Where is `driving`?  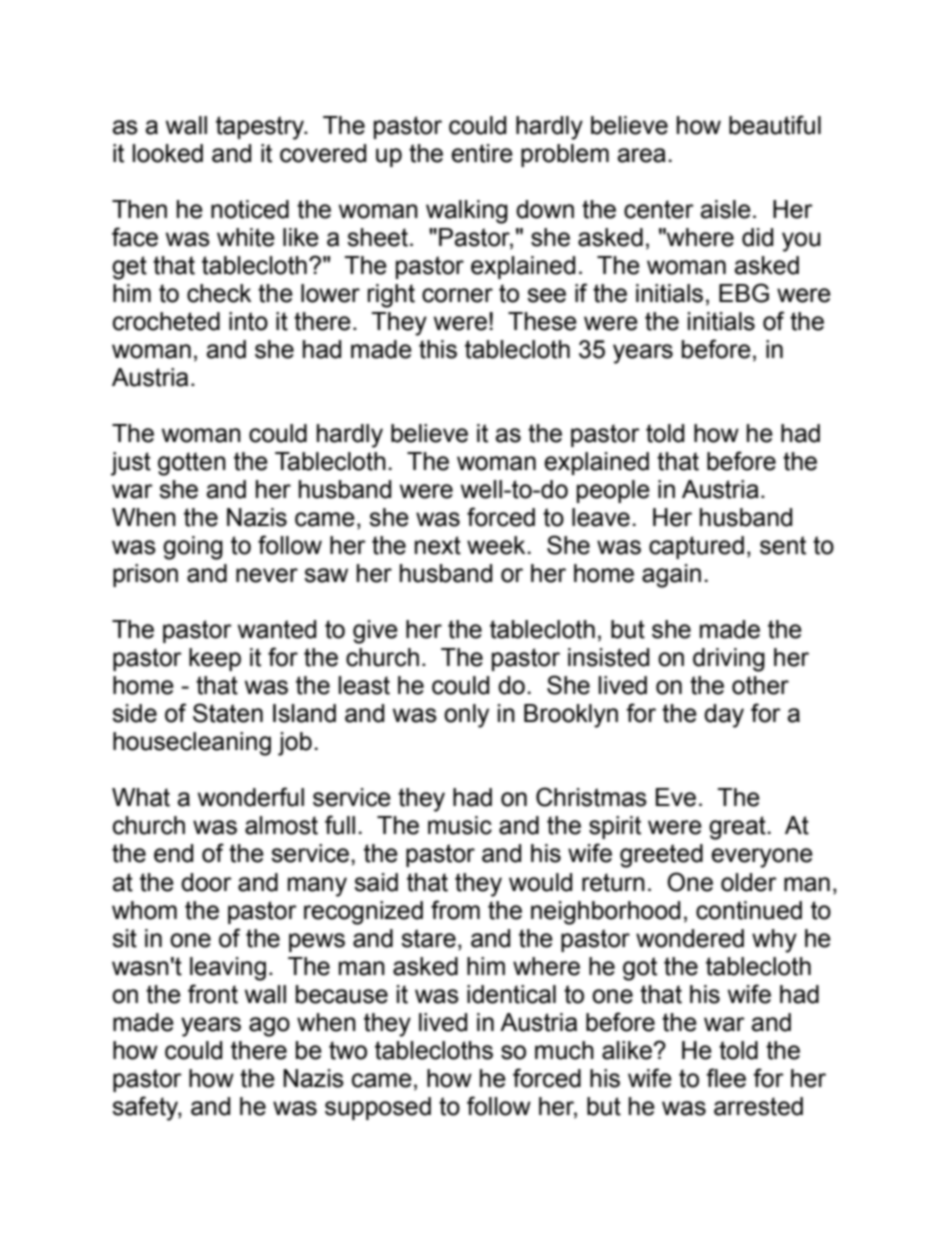
driving is located at coordinates (729, 660).
